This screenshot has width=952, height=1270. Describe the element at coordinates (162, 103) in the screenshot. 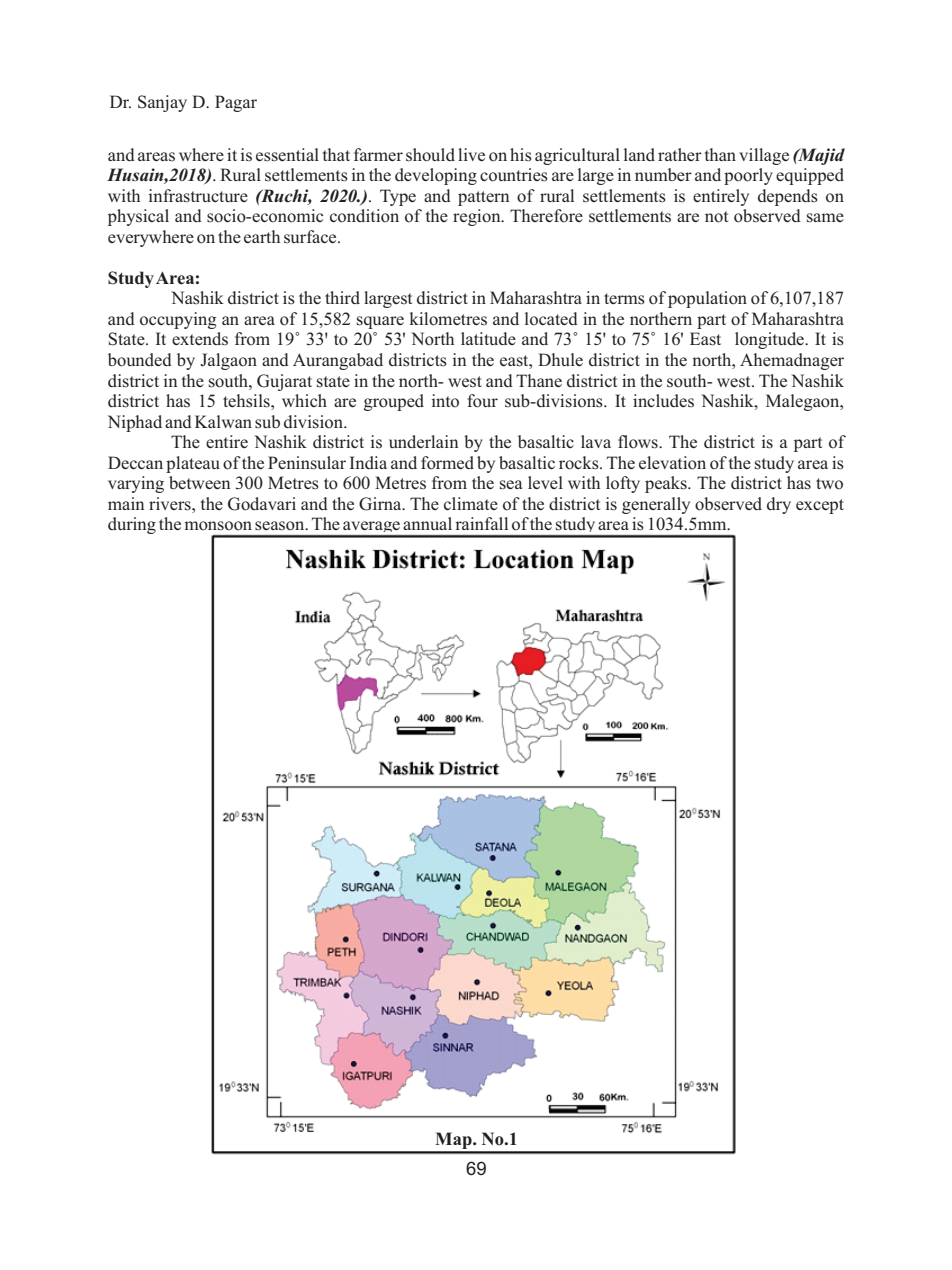

I see `Sanjay` at that location.
